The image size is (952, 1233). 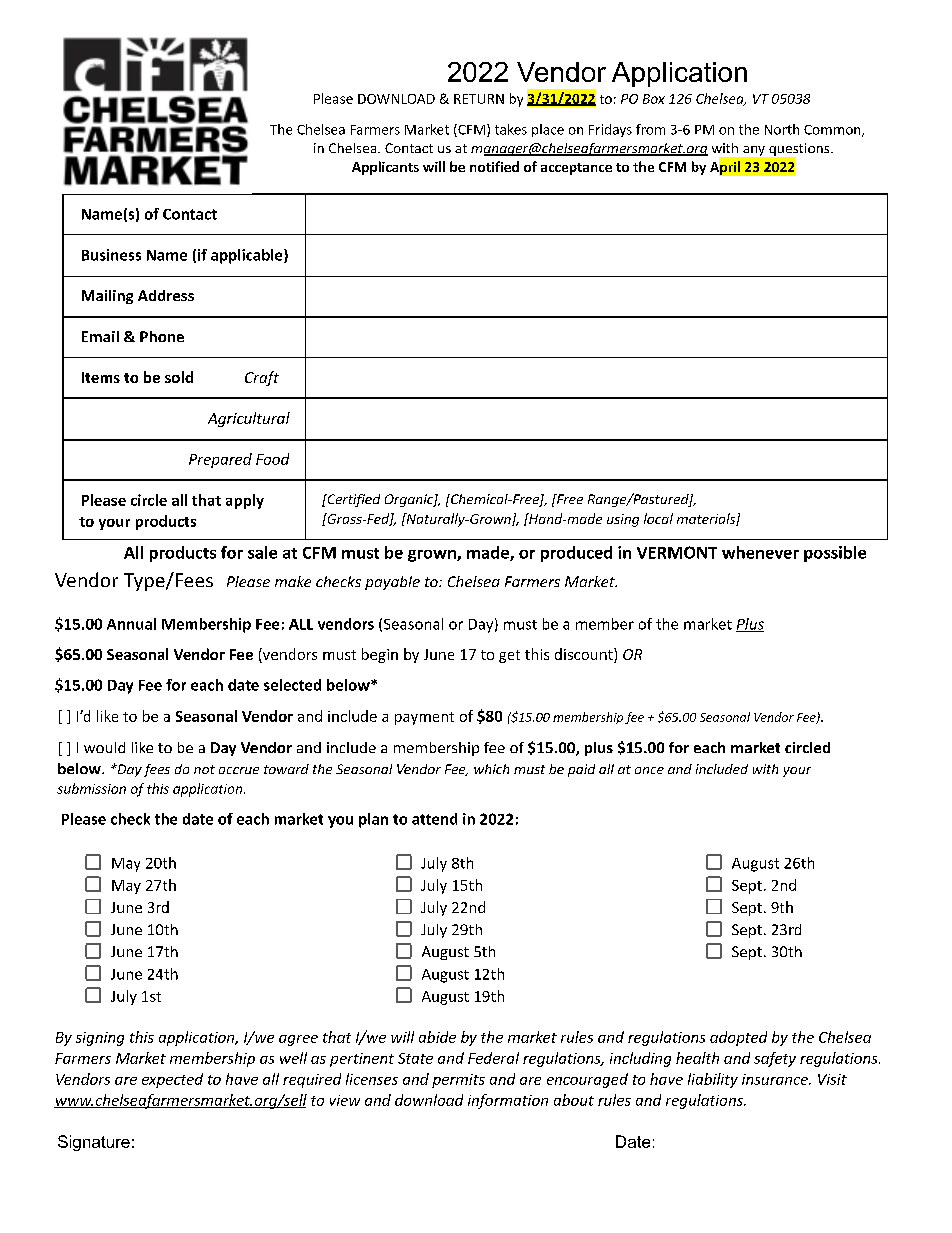 What do you see at coordinates (172, 1080) in the image?
I see `expected` at bounding box center [172, 1080].
